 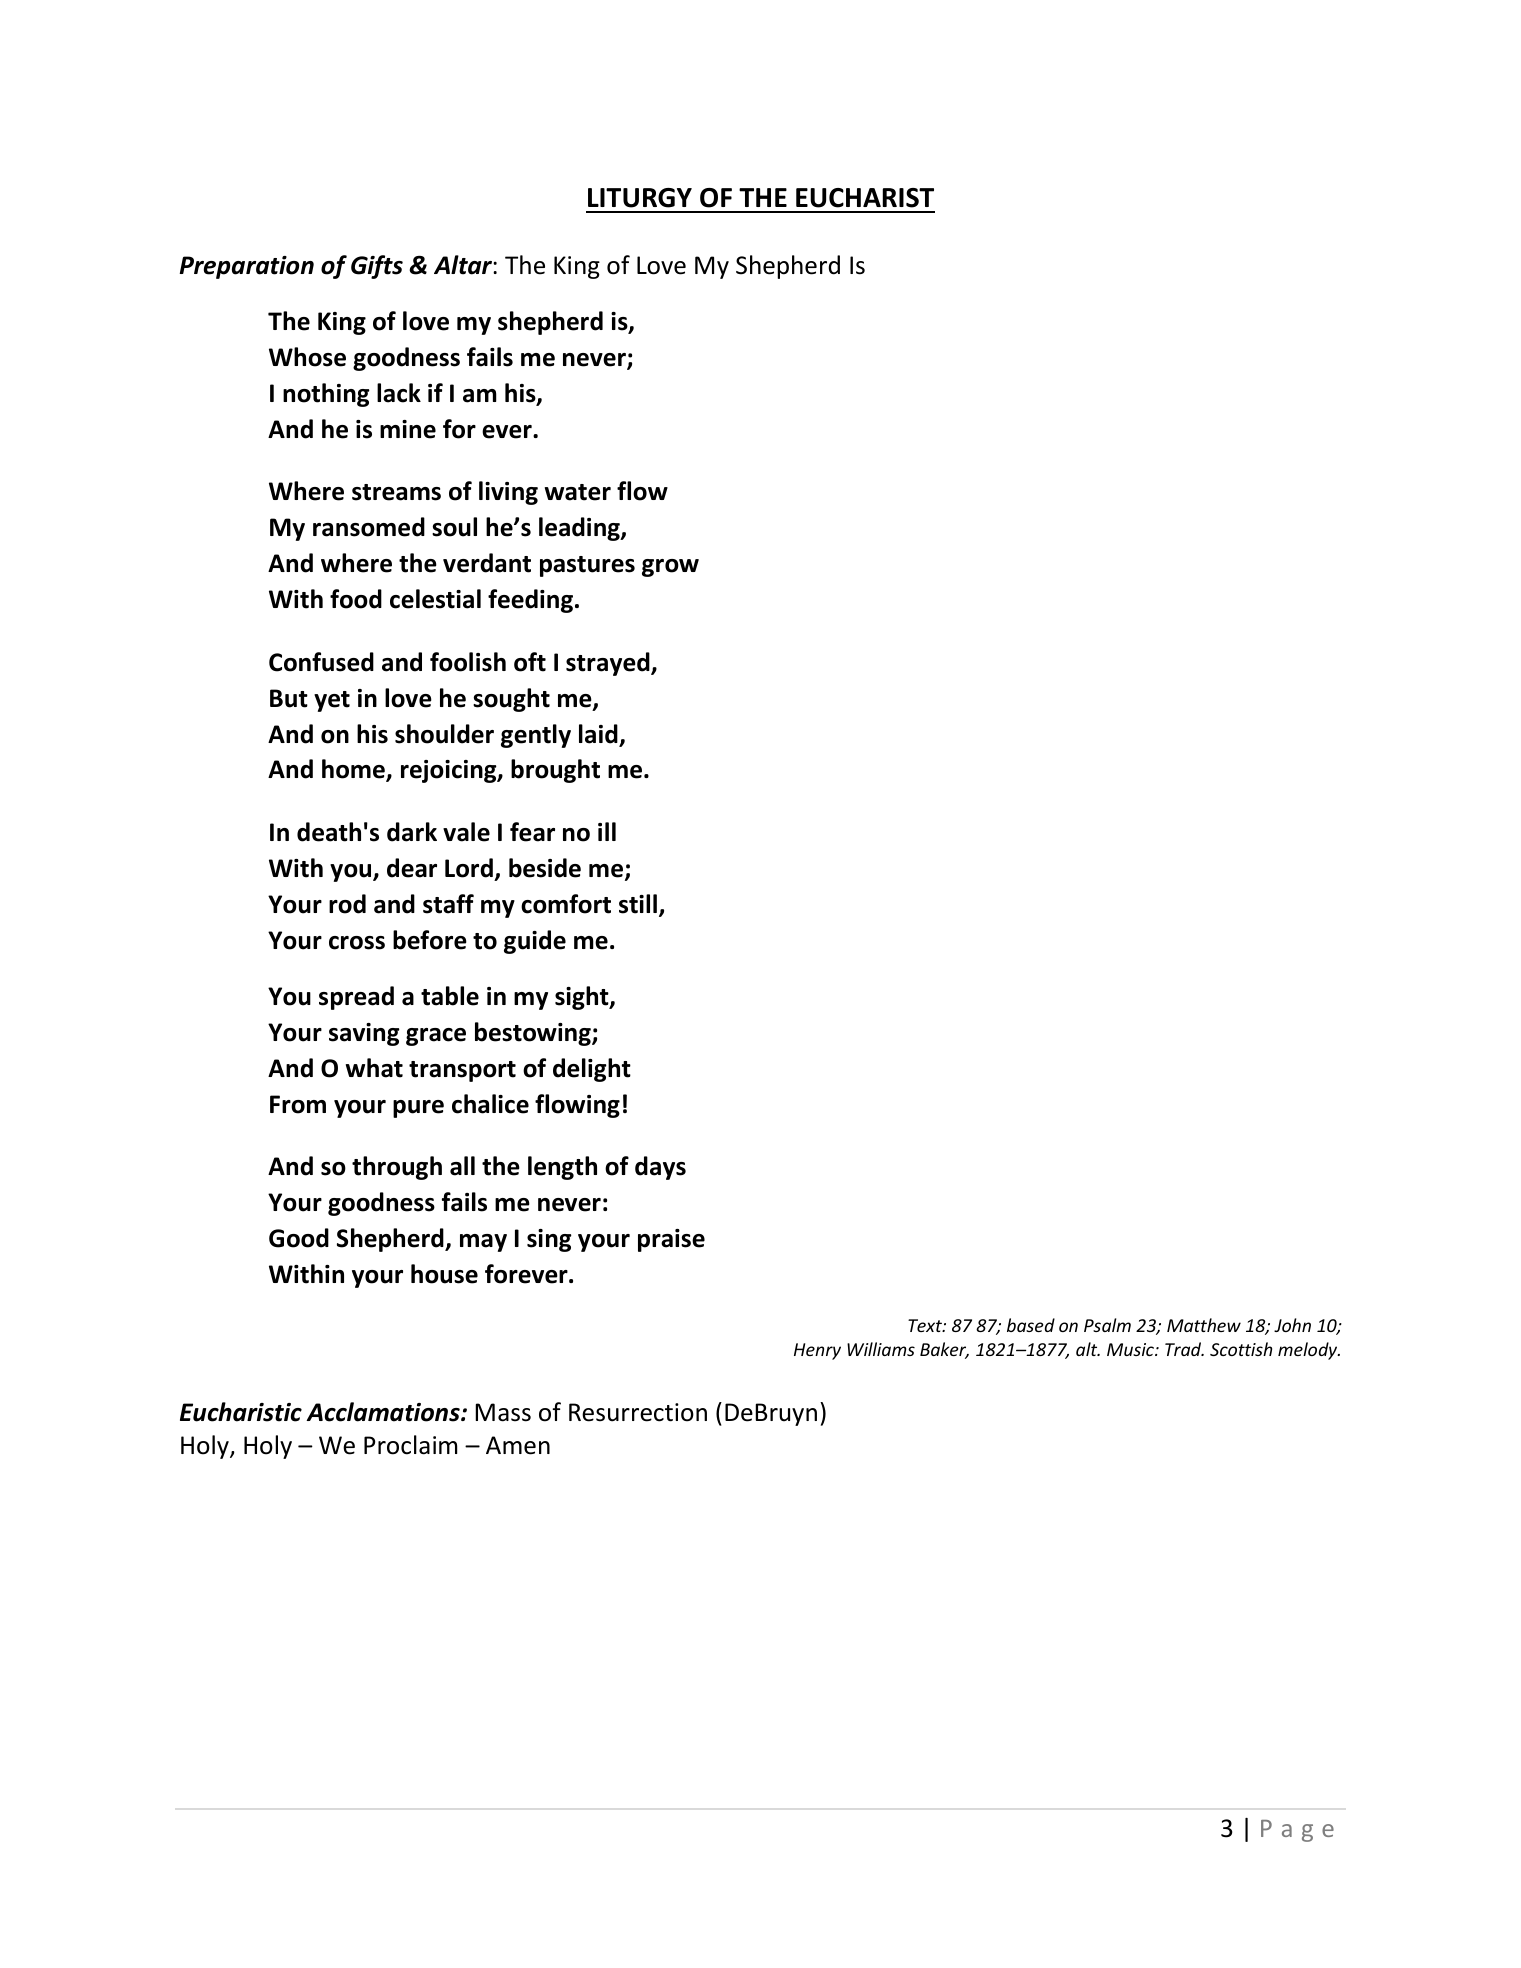 I want to click on LITURGY, so click(x=640, y=198).
